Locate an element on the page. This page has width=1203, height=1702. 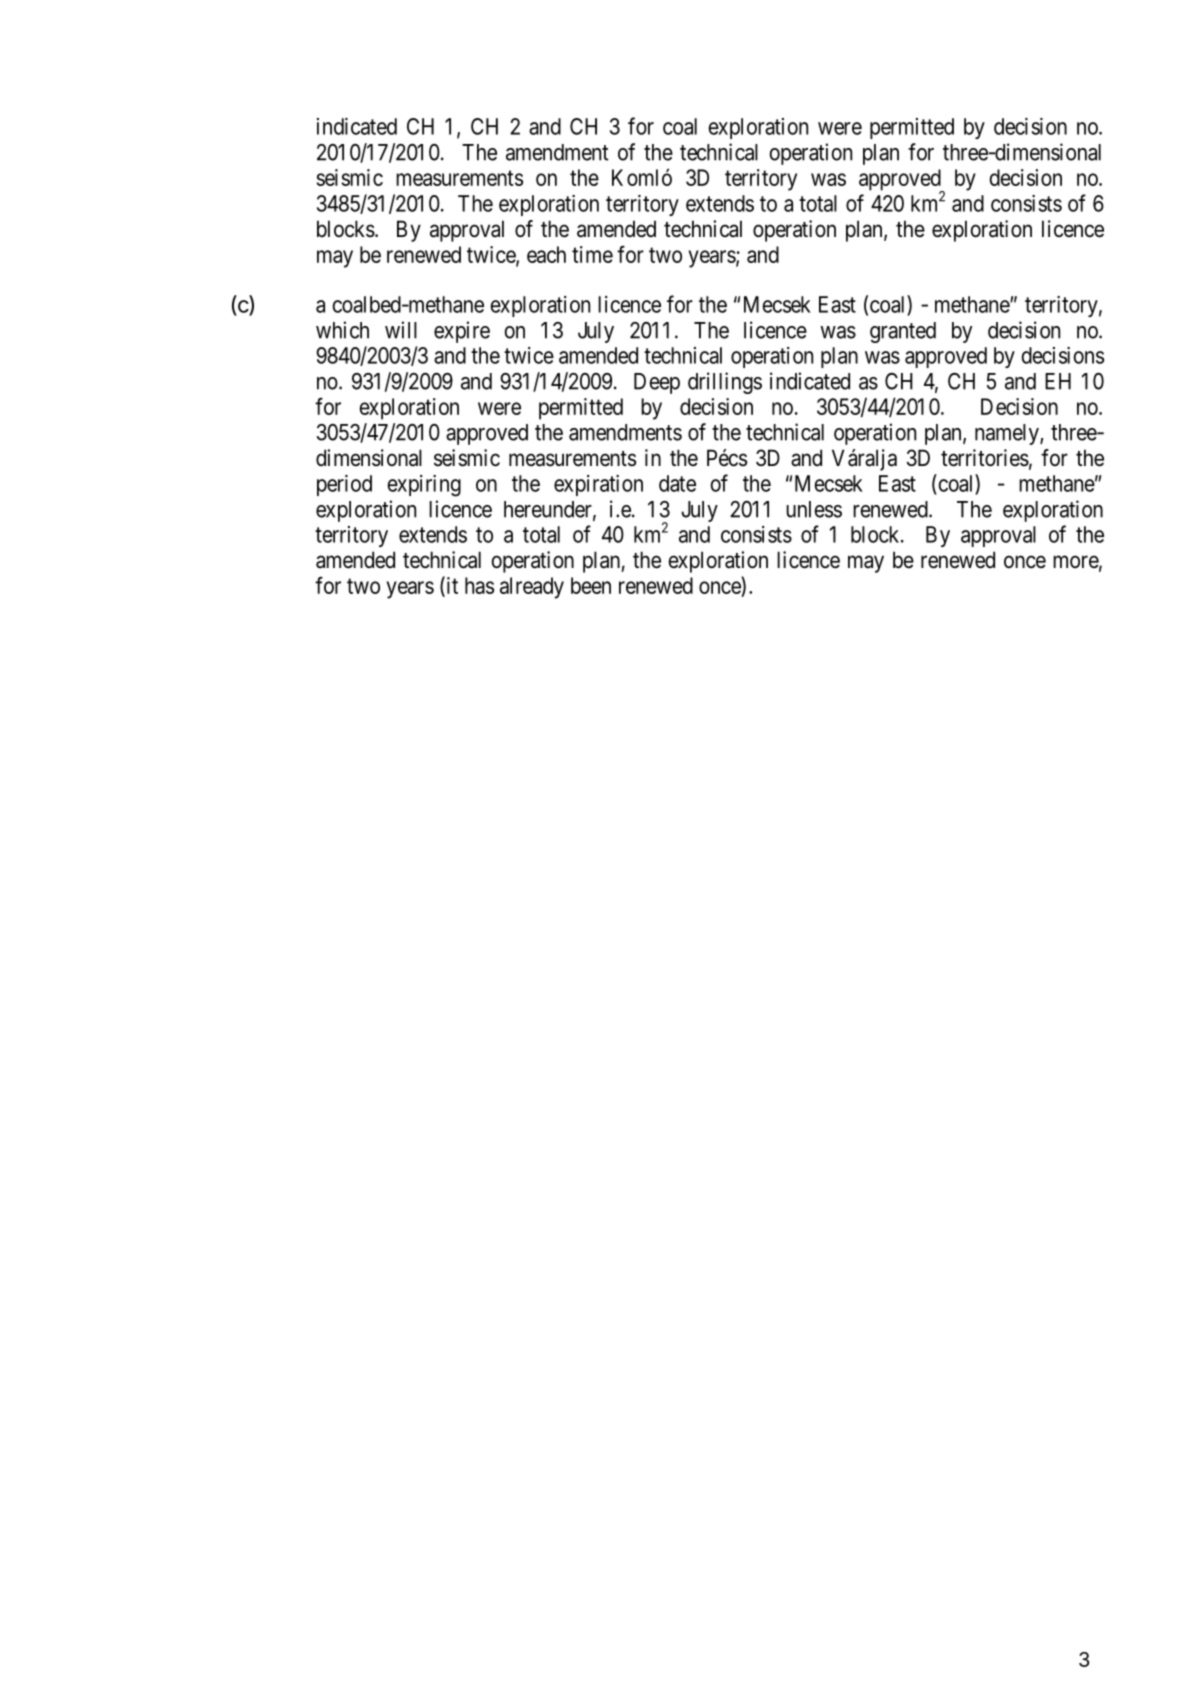
unless is located at coordinates (814, 509).
